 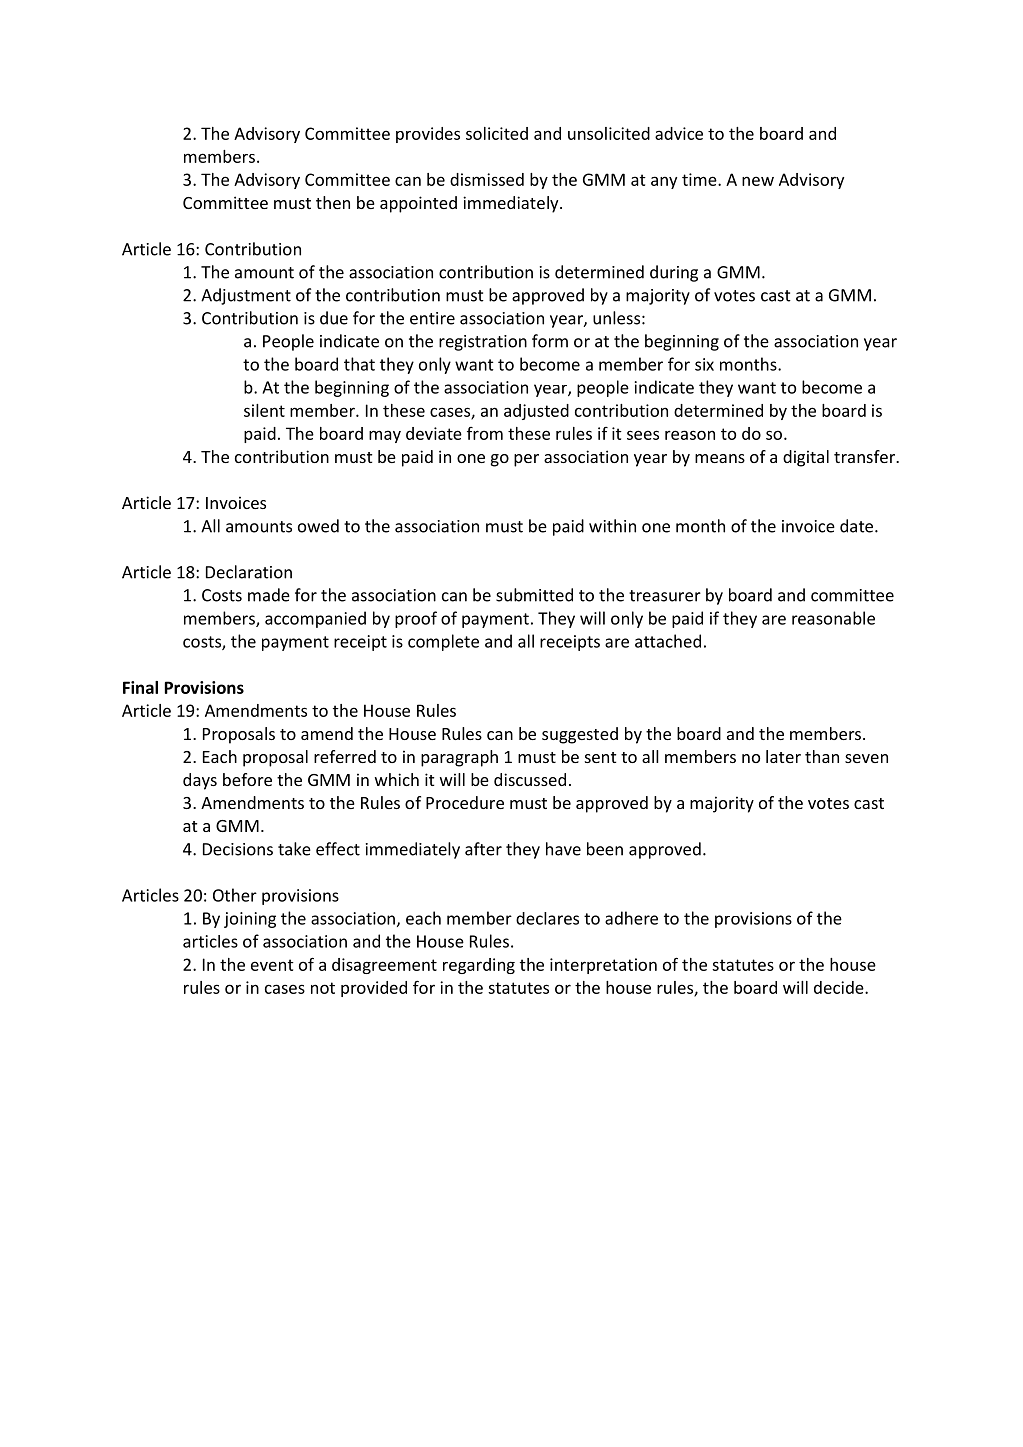 I want to click on new, so click(x=758, y=181).
